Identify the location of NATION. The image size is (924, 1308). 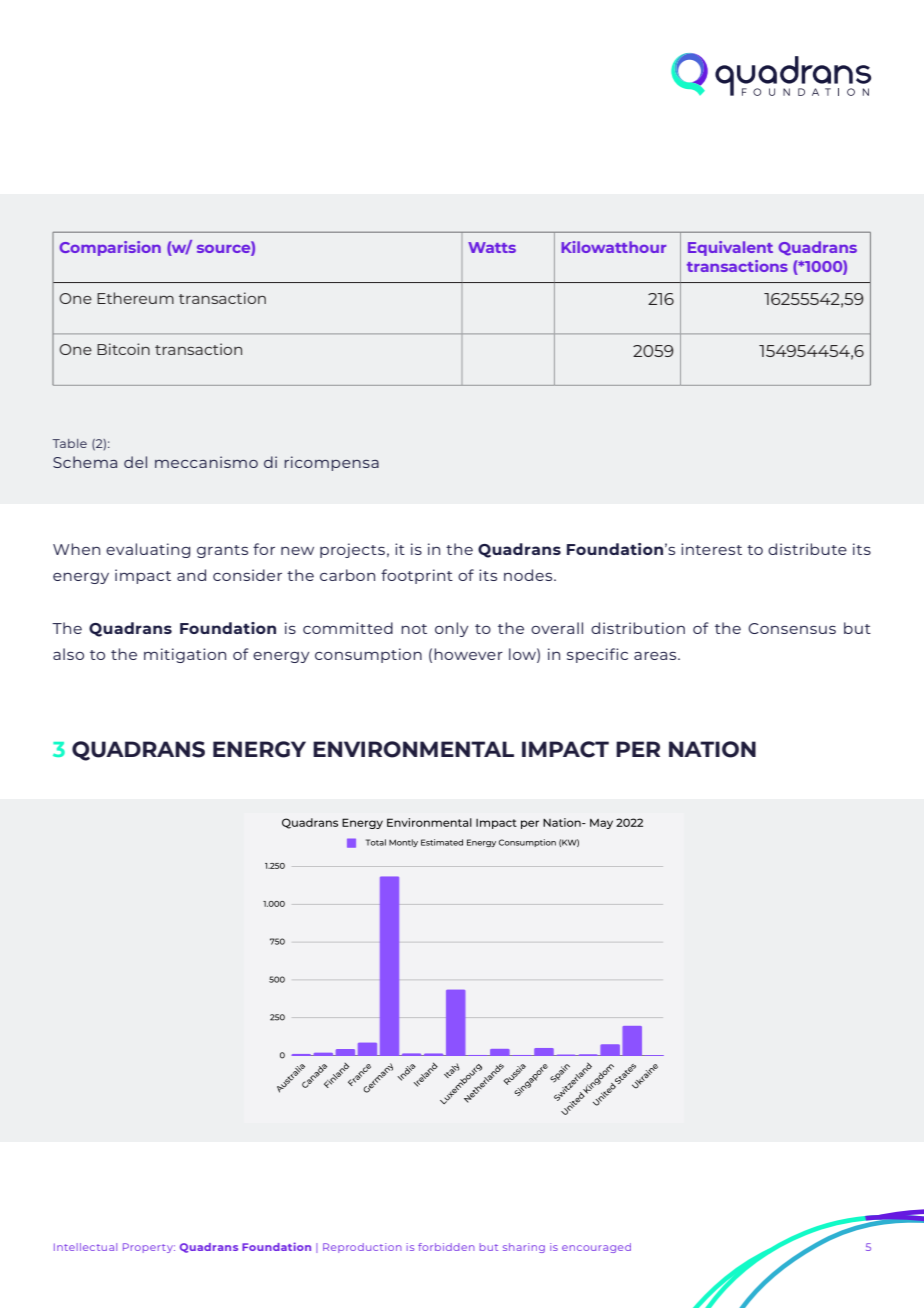
(712, 749).
